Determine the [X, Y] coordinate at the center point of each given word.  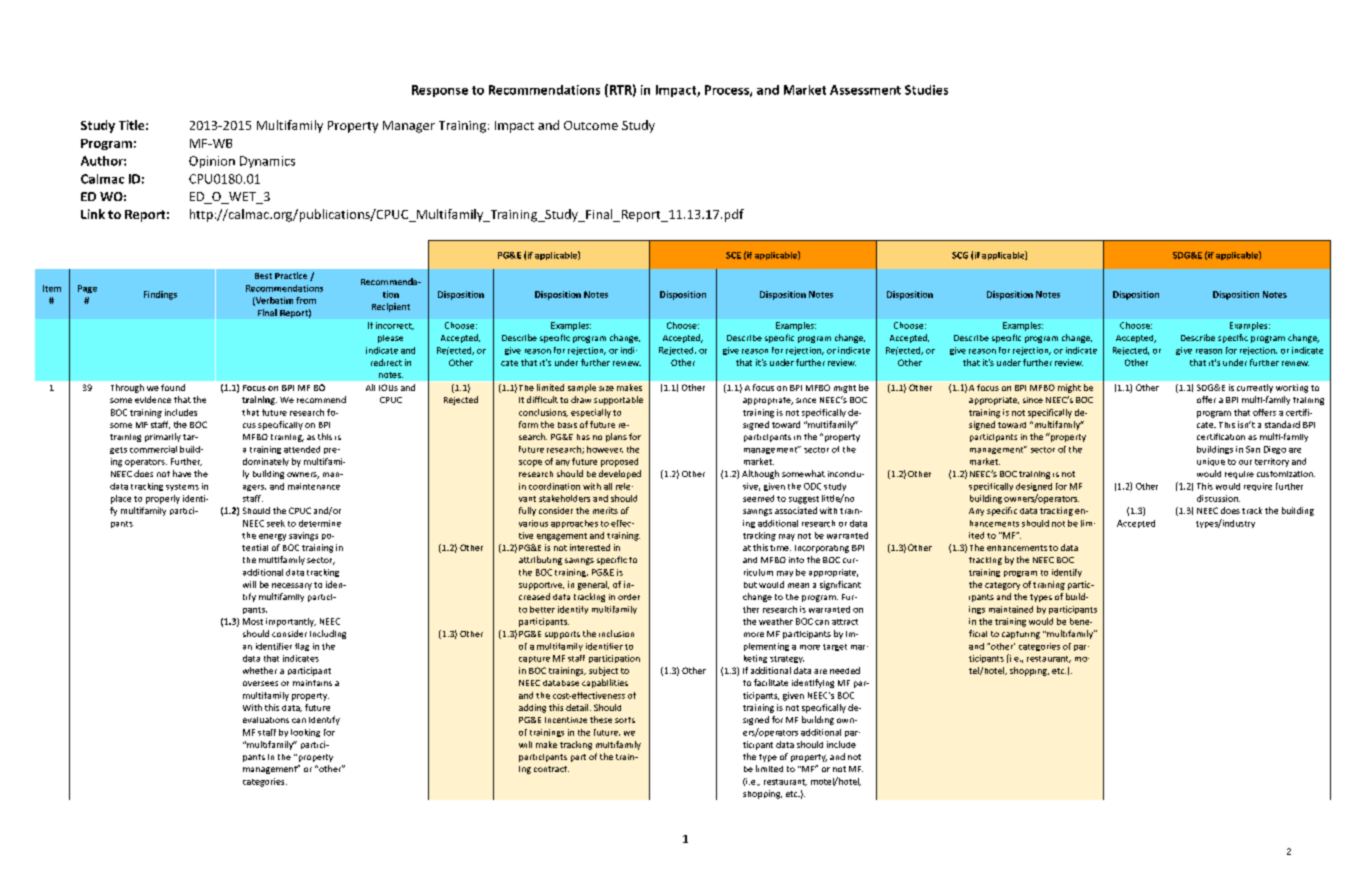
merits [605, 510]
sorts [625, 720]
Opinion [212, 162]
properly [163, 499]
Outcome [591, 125]
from [306, 300]
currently [1255, 388]
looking [305, 733]
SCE [733, 255]
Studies [926, 90]
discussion [1218, 498]
